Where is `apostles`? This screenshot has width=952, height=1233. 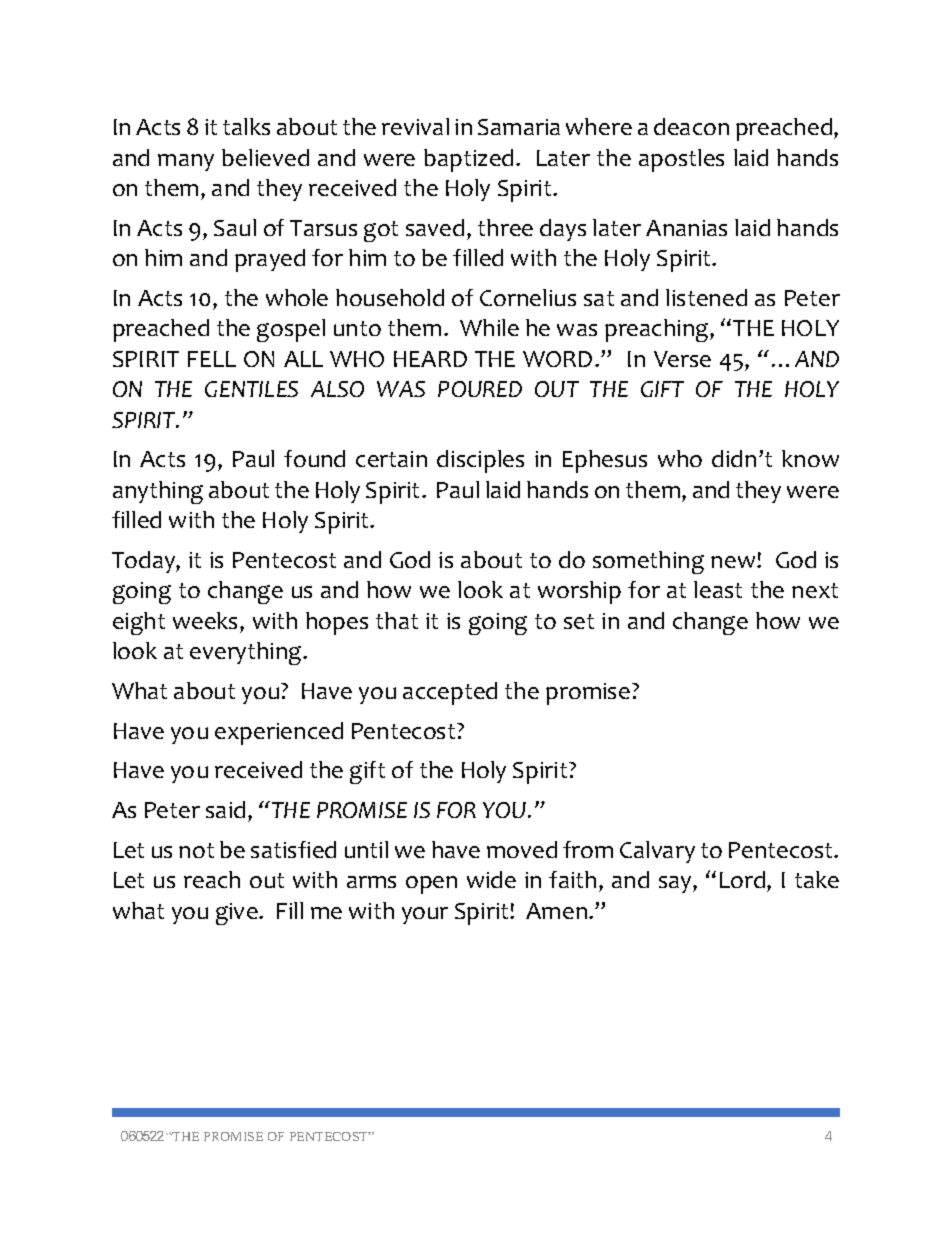
apostles is located at coordinates (681, 160).
